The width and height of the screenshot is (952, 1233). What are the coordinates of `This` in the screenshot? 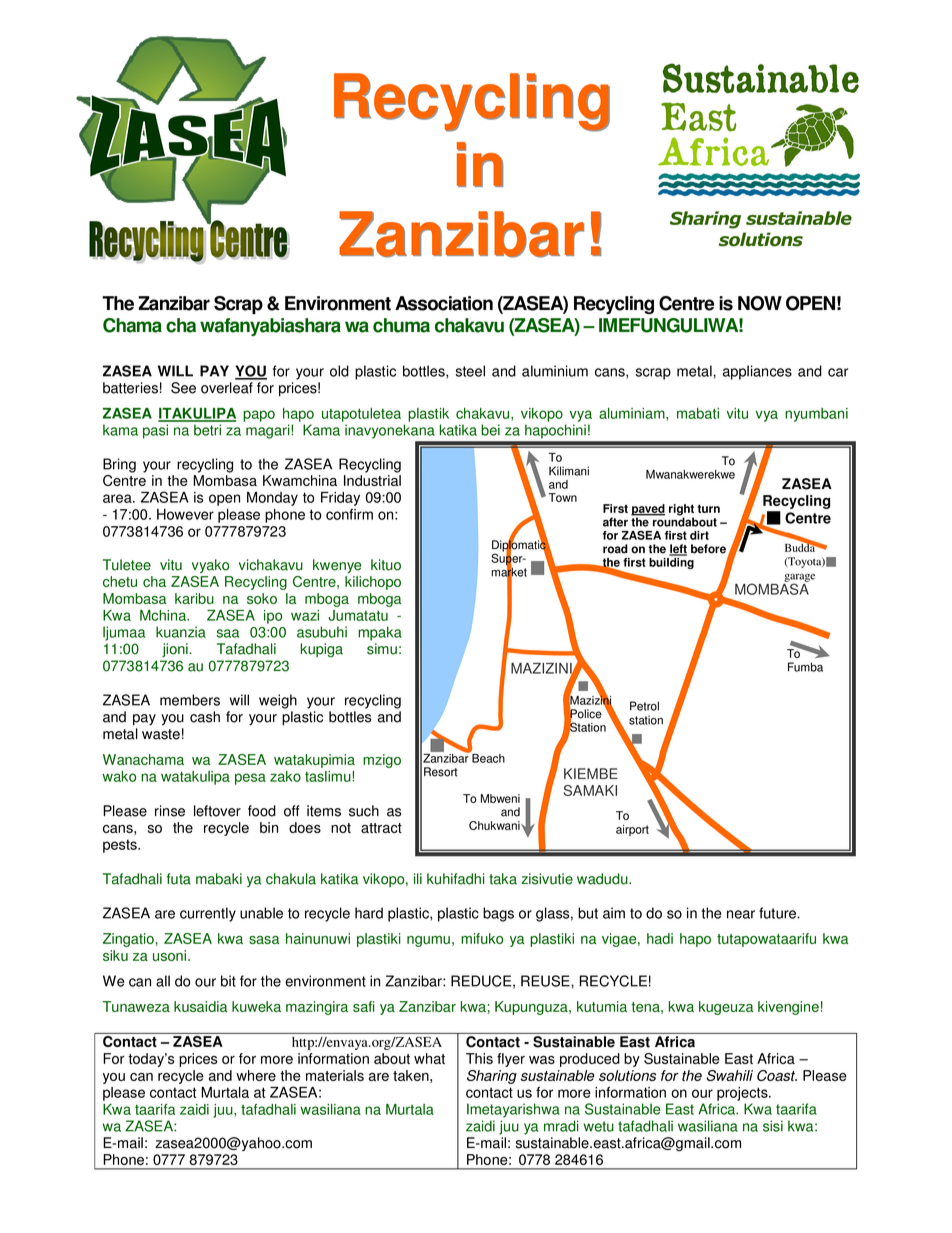 It's located at (479, 1058).
